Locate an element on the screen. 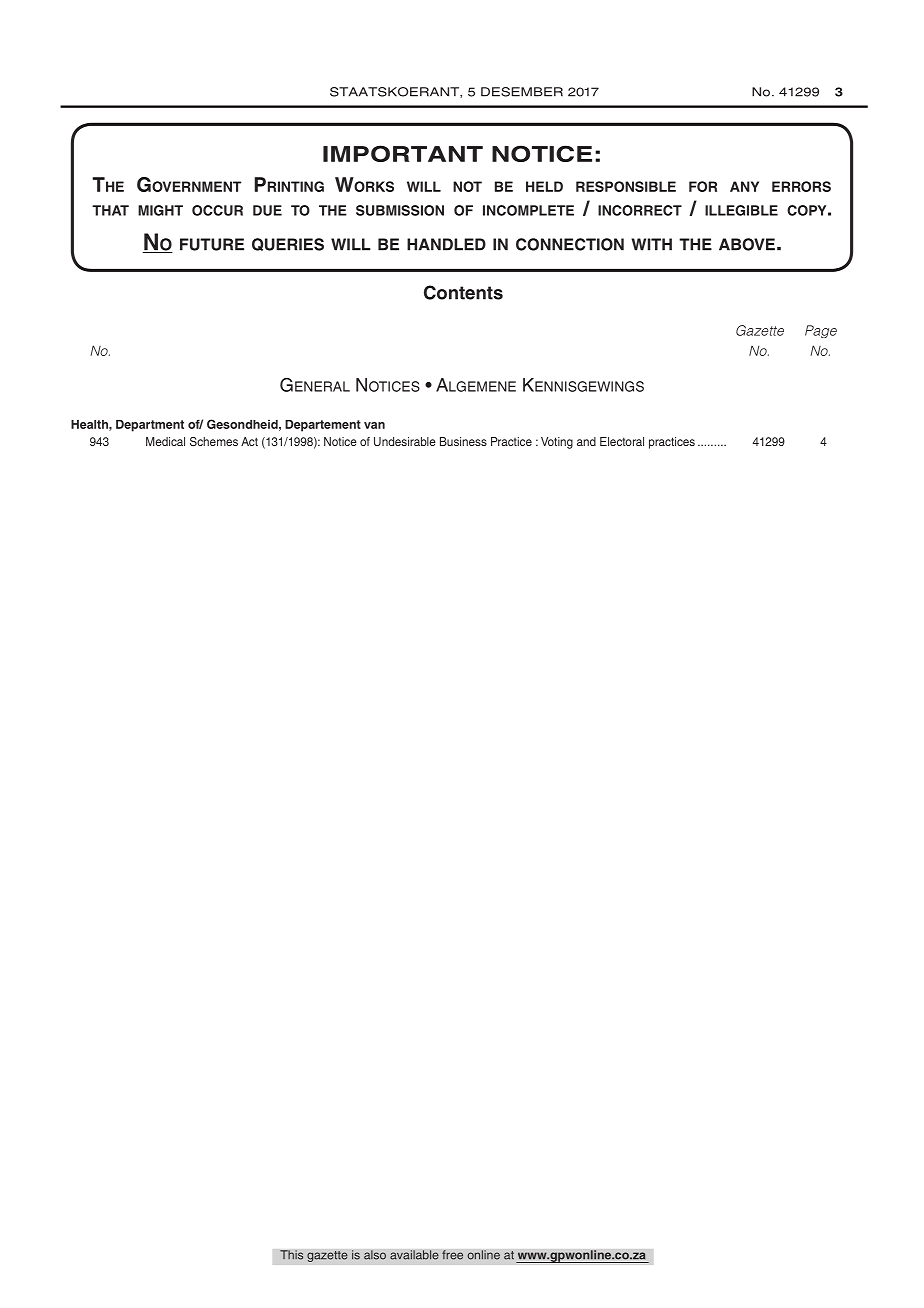 This screenshot has height=1308, width=924. Voting is located at coordinates (557, 443).
